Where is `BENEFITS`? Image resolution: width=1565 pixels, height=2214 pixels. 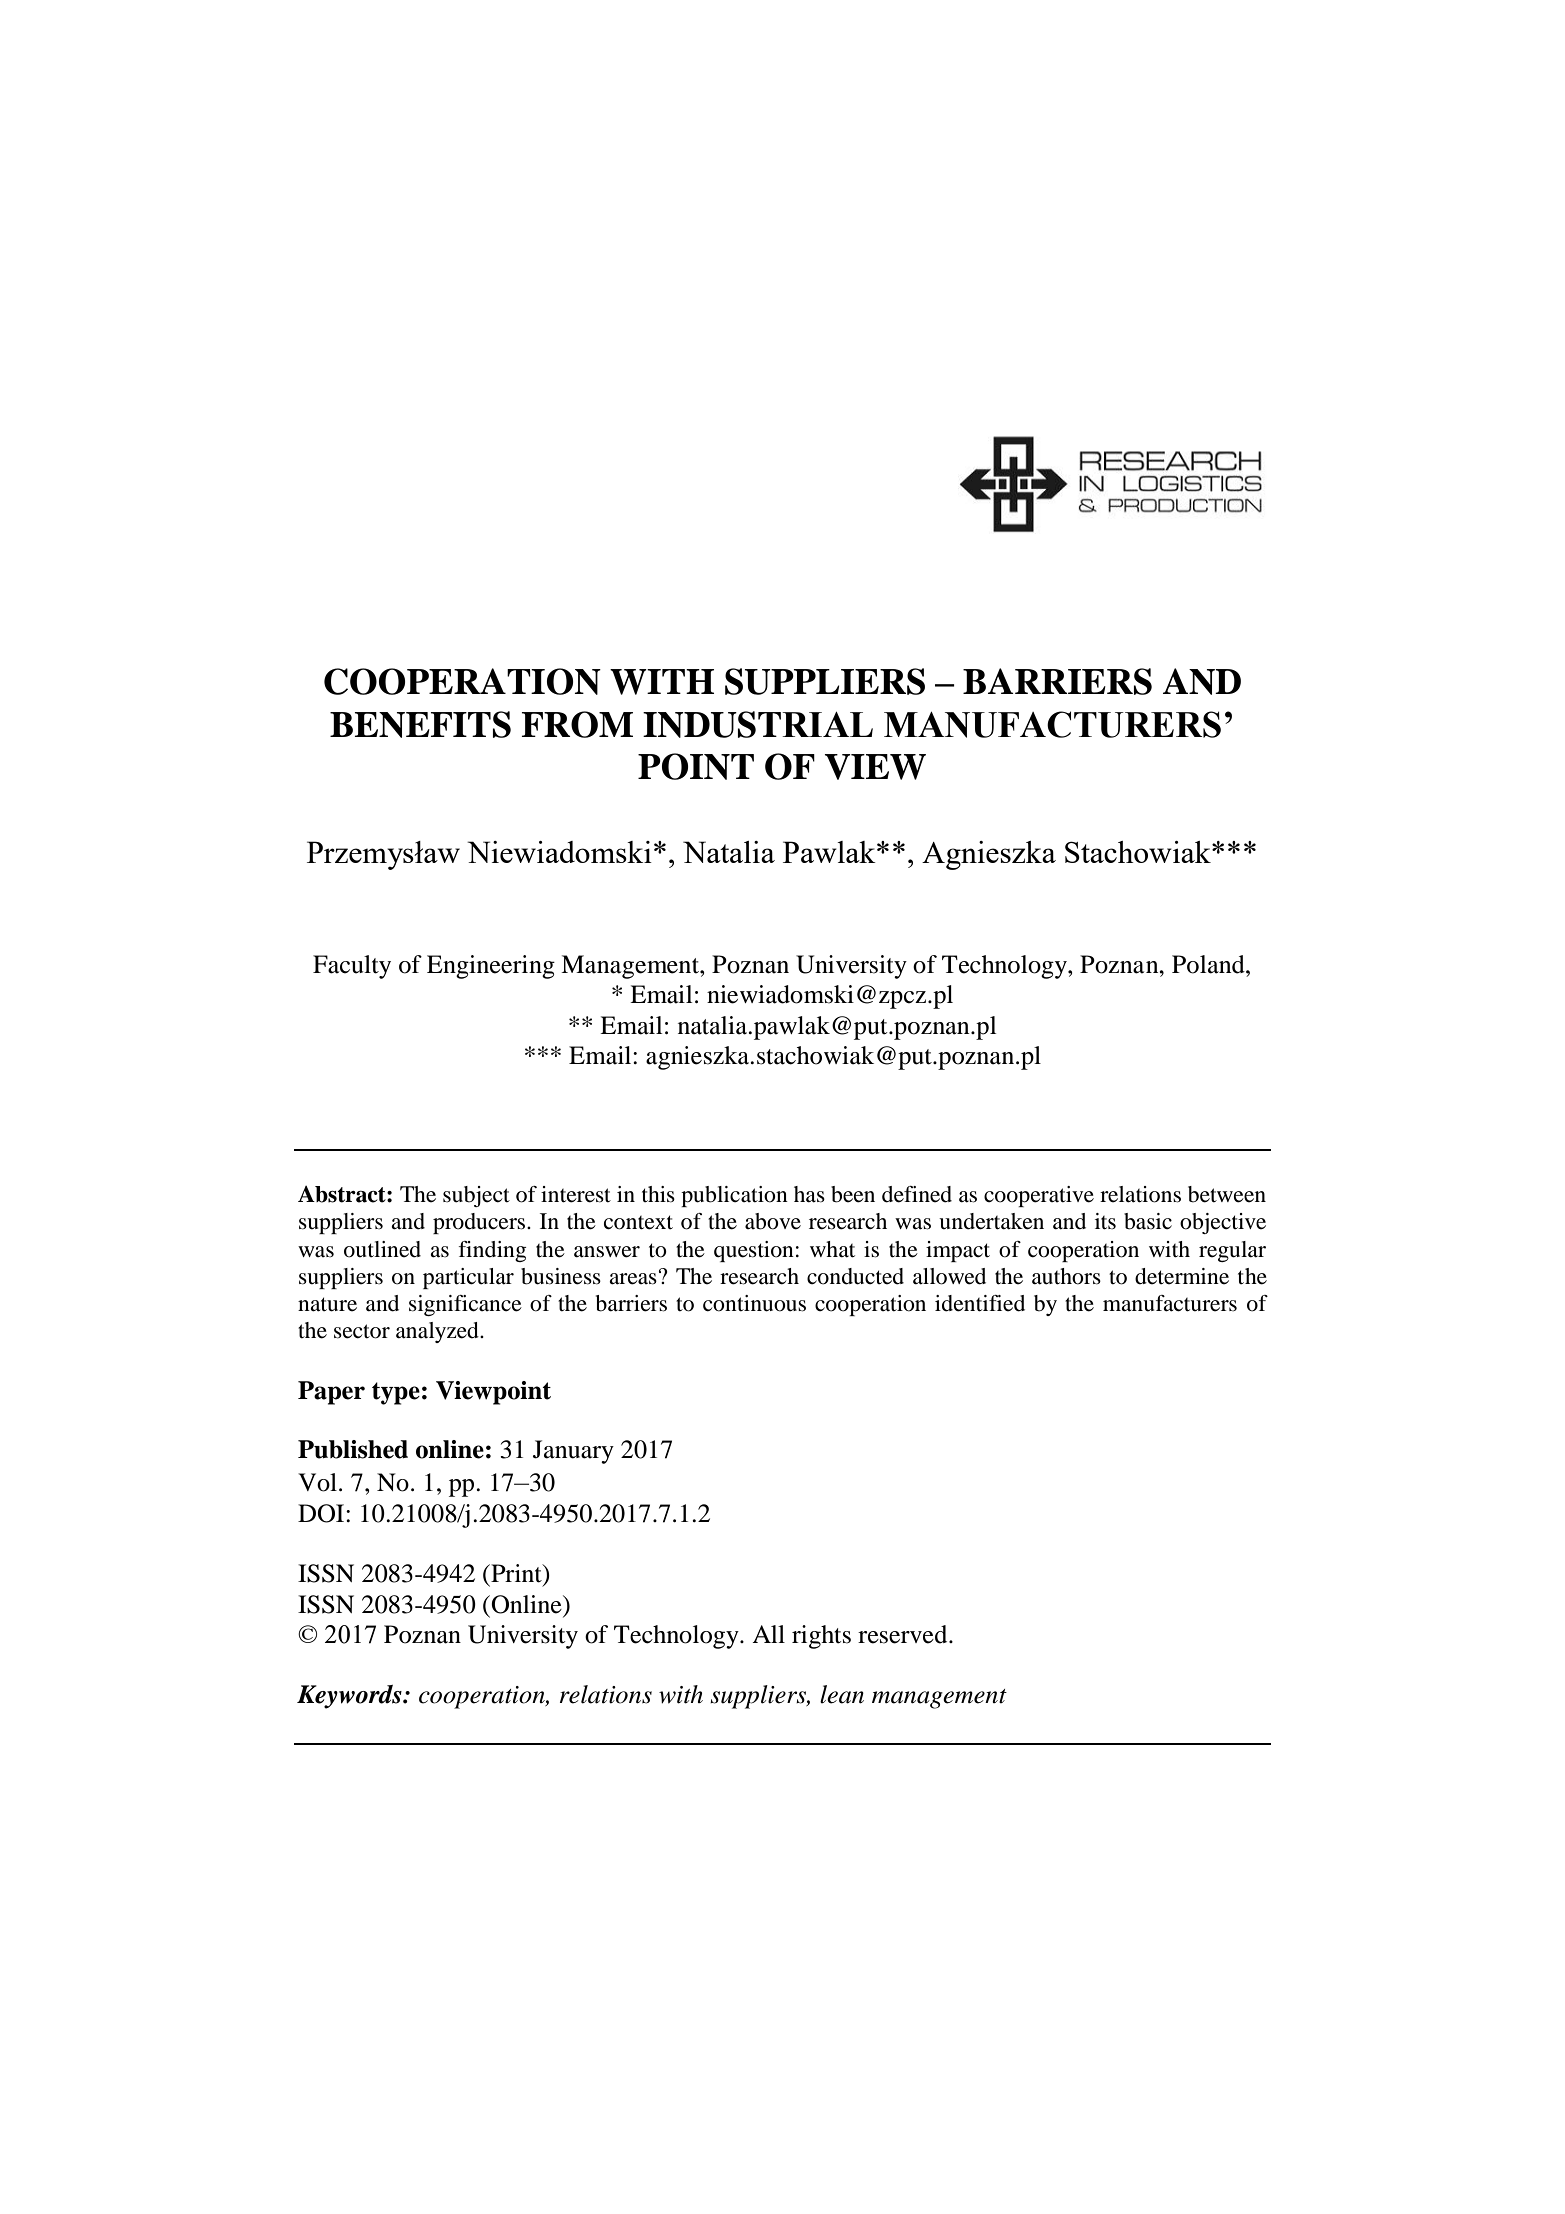 BENEFITS is located at coordinates (420, 724).
